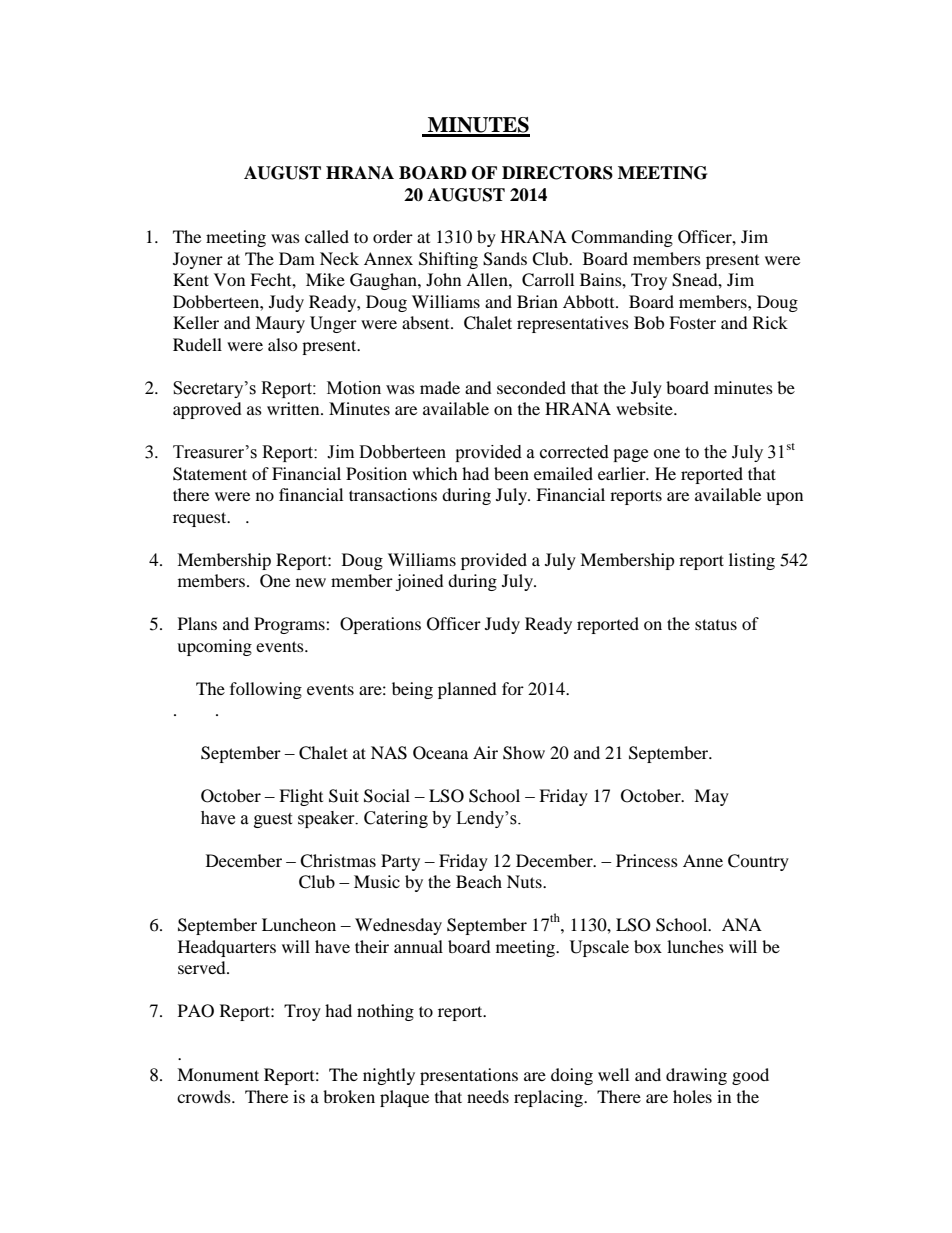  I want to click on needs, so click(488, 1096).
